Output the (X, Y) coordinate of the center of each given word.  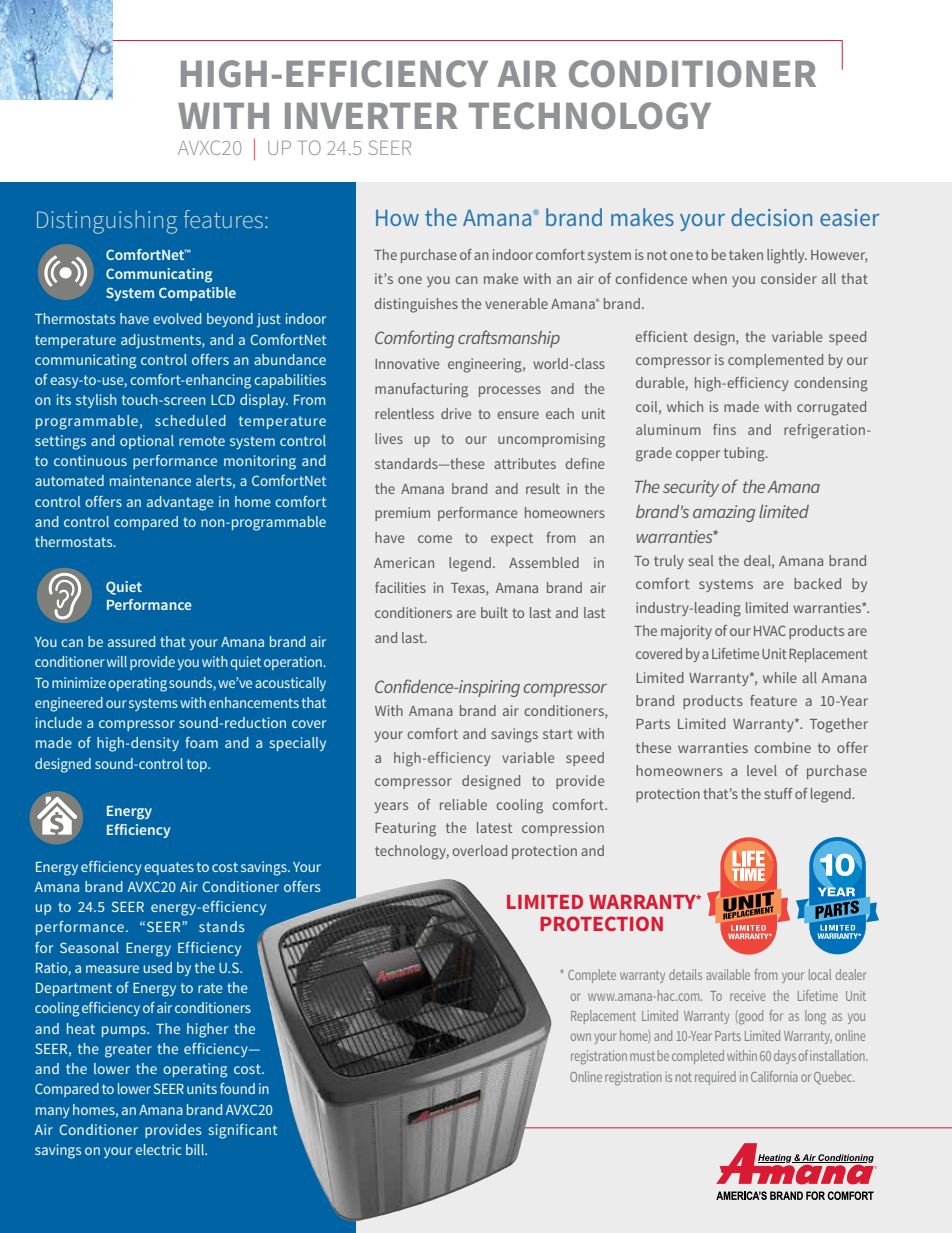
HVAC (770, 630)
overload (479, 850)
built (494, 612)
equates (169, 868)
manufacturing (421, 390)
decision (771, 217)
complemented (775, 361)
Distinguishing (107, 222)
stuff (779, 793)
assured (131, 641)
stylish (96, 401)
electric (158, 1149)
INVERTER (371, 116)
